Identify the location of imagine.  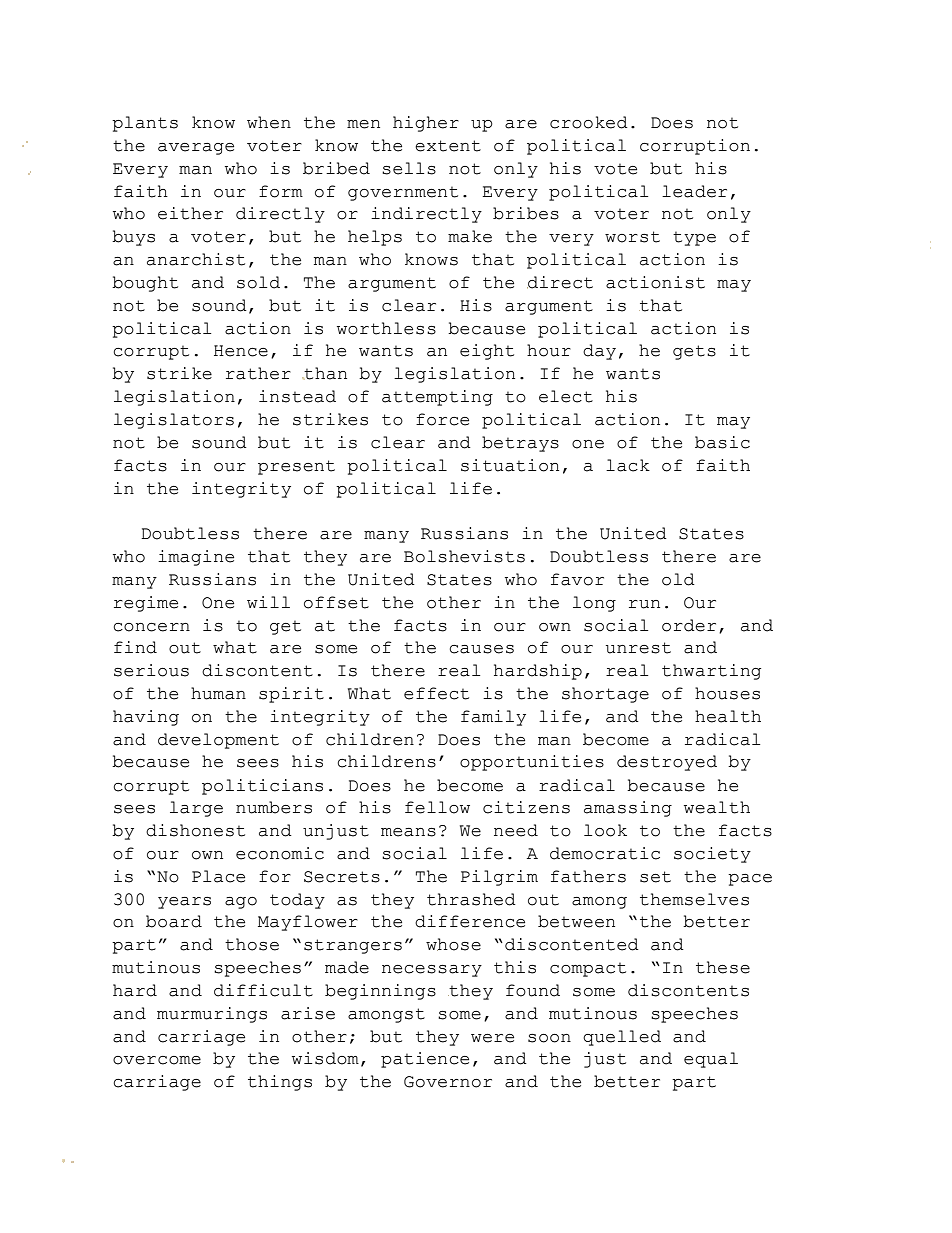
(196, 558).
